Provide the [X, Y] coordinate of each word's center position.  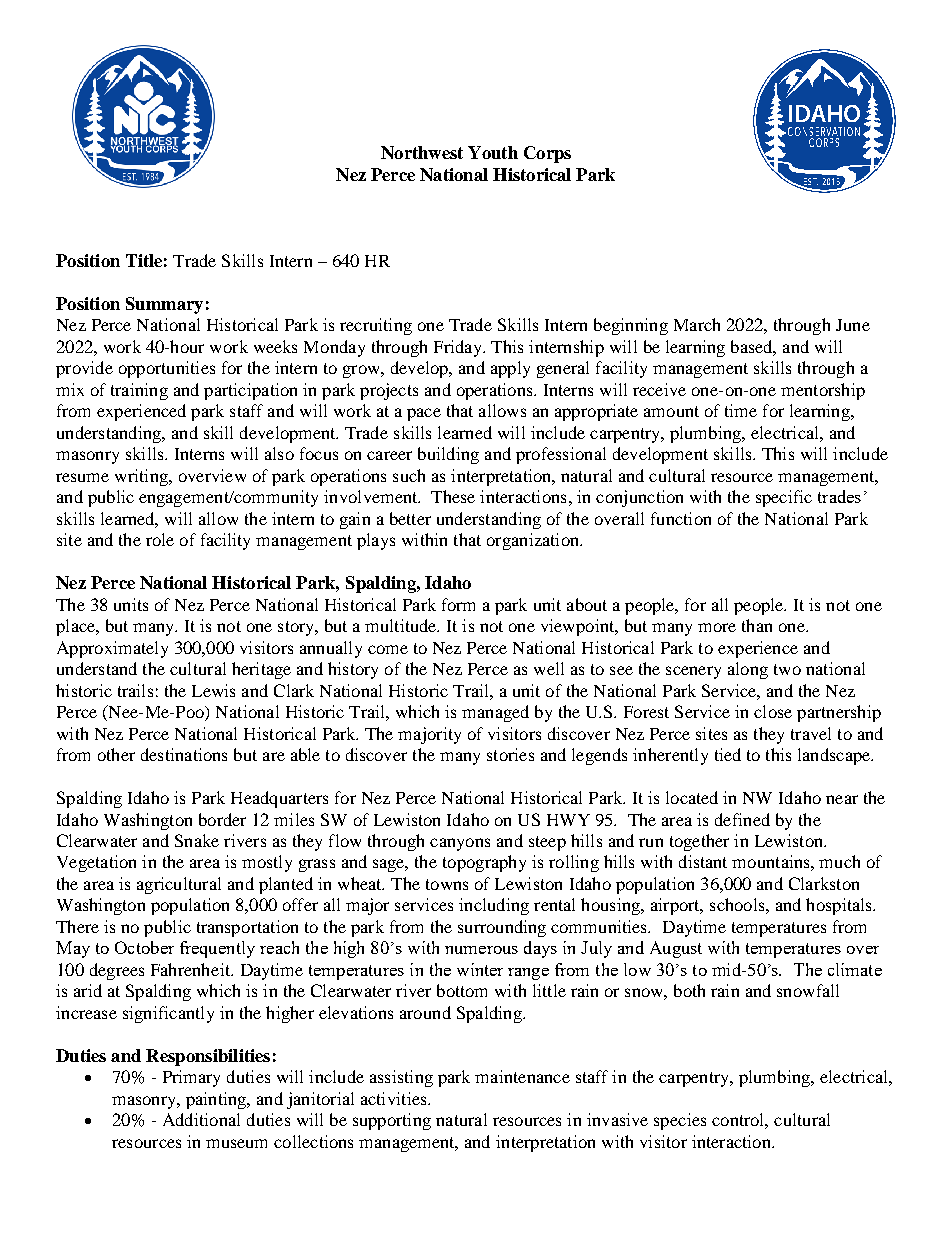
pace [424, 414]
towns [447, 884]
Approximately [112, 649]
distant [703, 861]
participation [250, 391]
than [757, 625]
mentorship [823, 391]
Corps [547, 154]
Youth [493, 152]
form [458, 604]
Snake [197, 840]
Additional [201, 1119]
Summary [164, 305]
